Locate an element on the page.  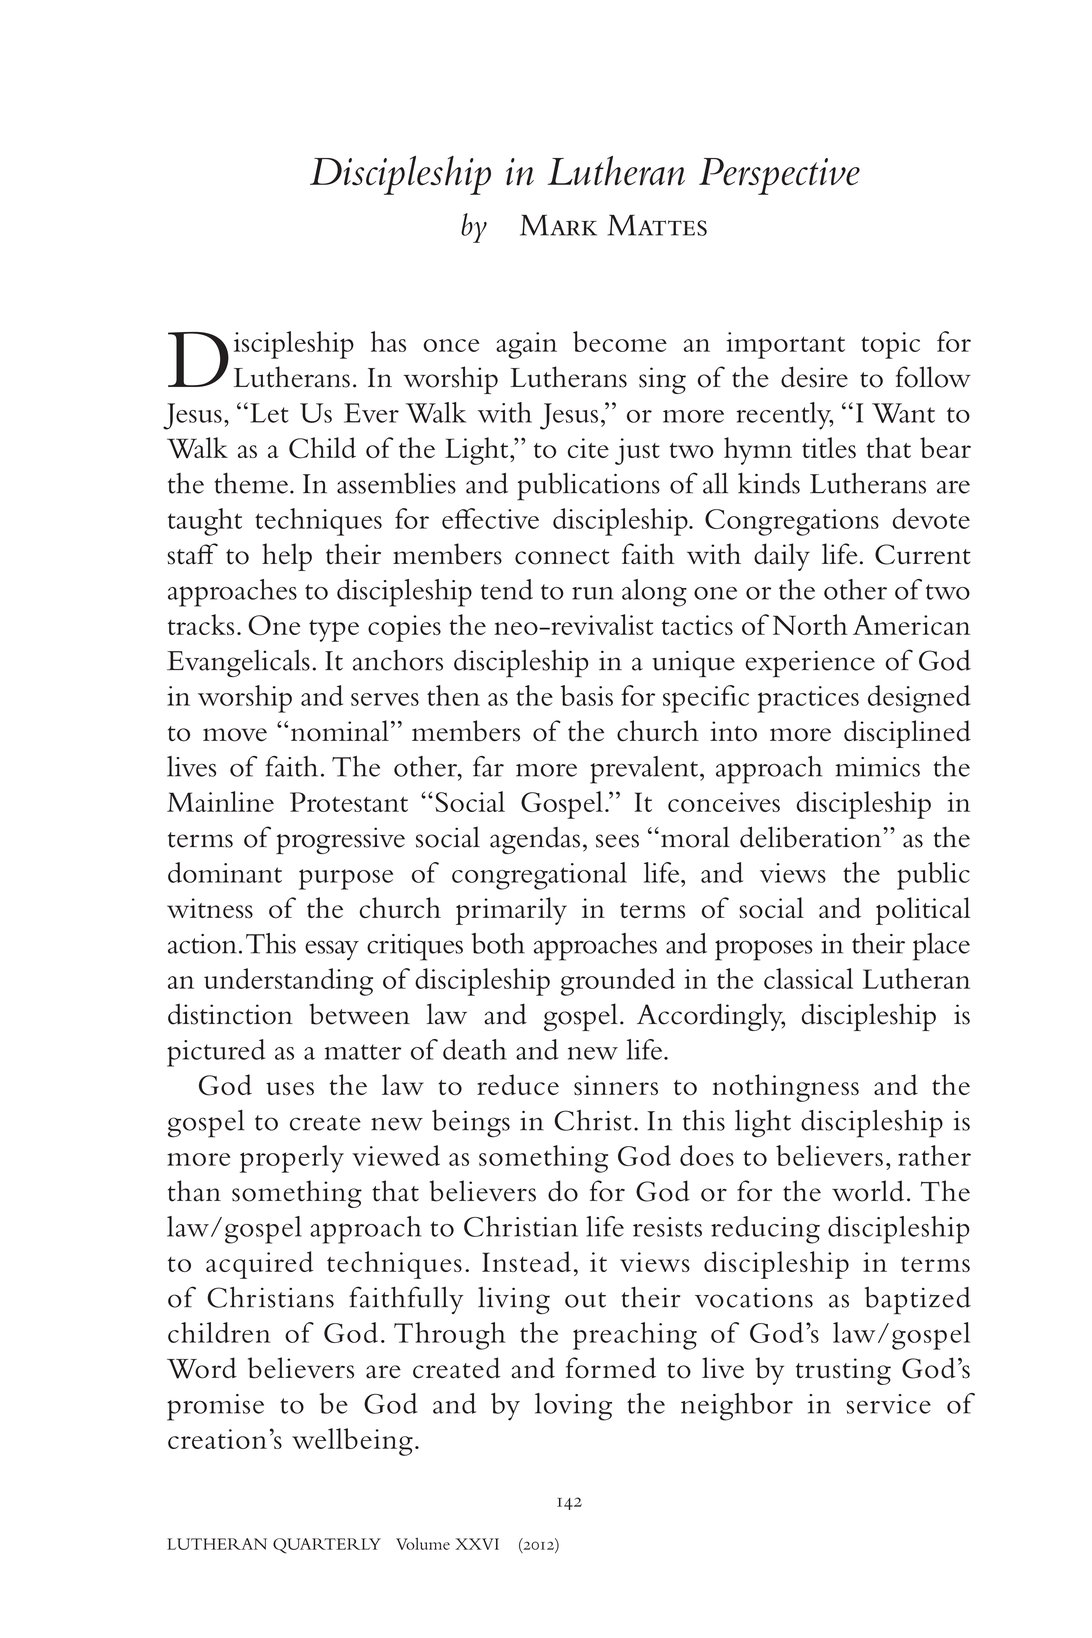
dominant is located at coordinates (225, 872).
